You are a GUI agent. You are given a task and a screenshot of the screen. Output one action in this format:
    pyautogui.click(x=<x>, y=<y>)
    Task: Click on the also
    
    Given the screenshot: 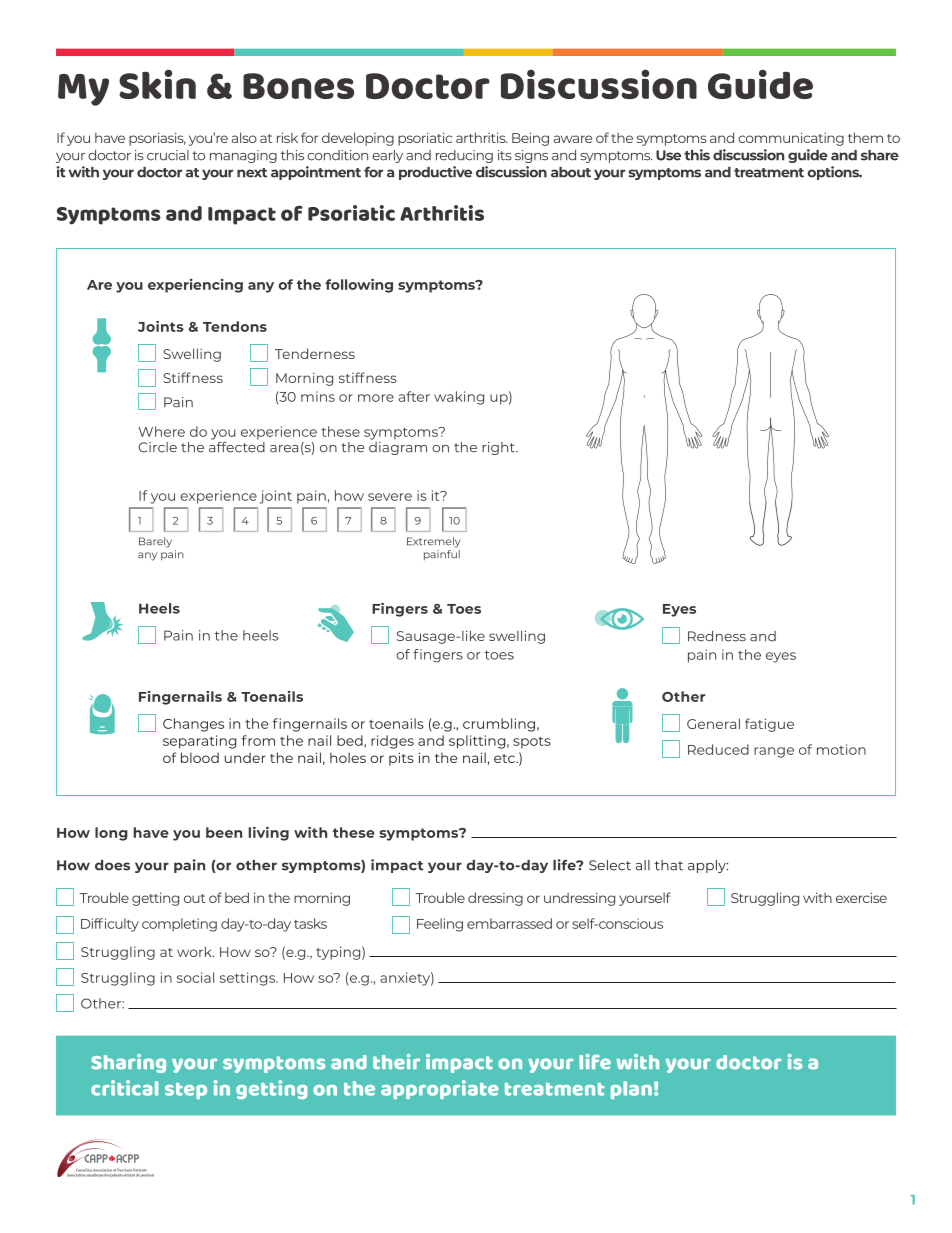 What is the action you would take?
    pyautogui.click(x=244, y=137)
